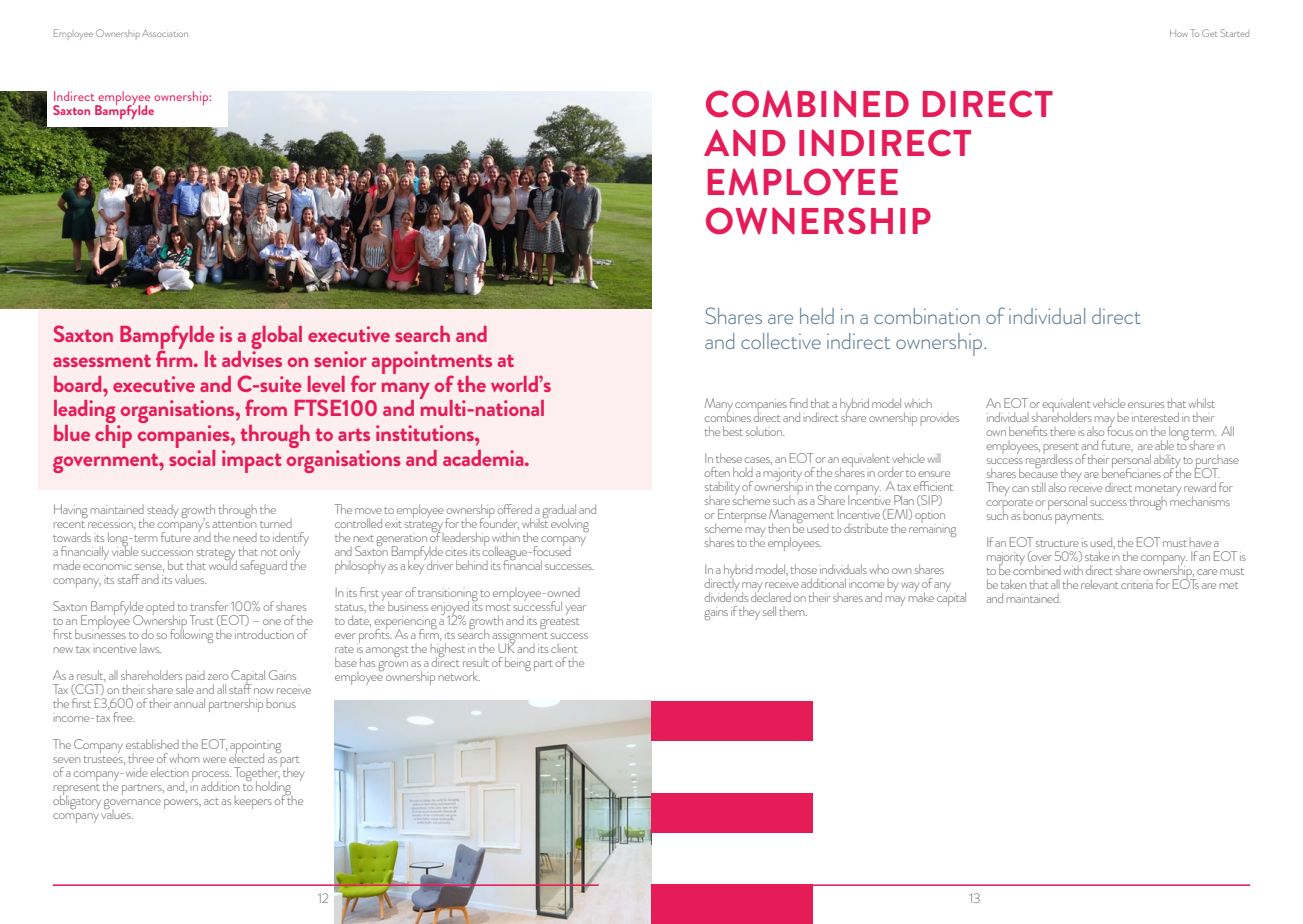 This page has height=924, width=1303. I want to click on structure, so click(1057, 543).
